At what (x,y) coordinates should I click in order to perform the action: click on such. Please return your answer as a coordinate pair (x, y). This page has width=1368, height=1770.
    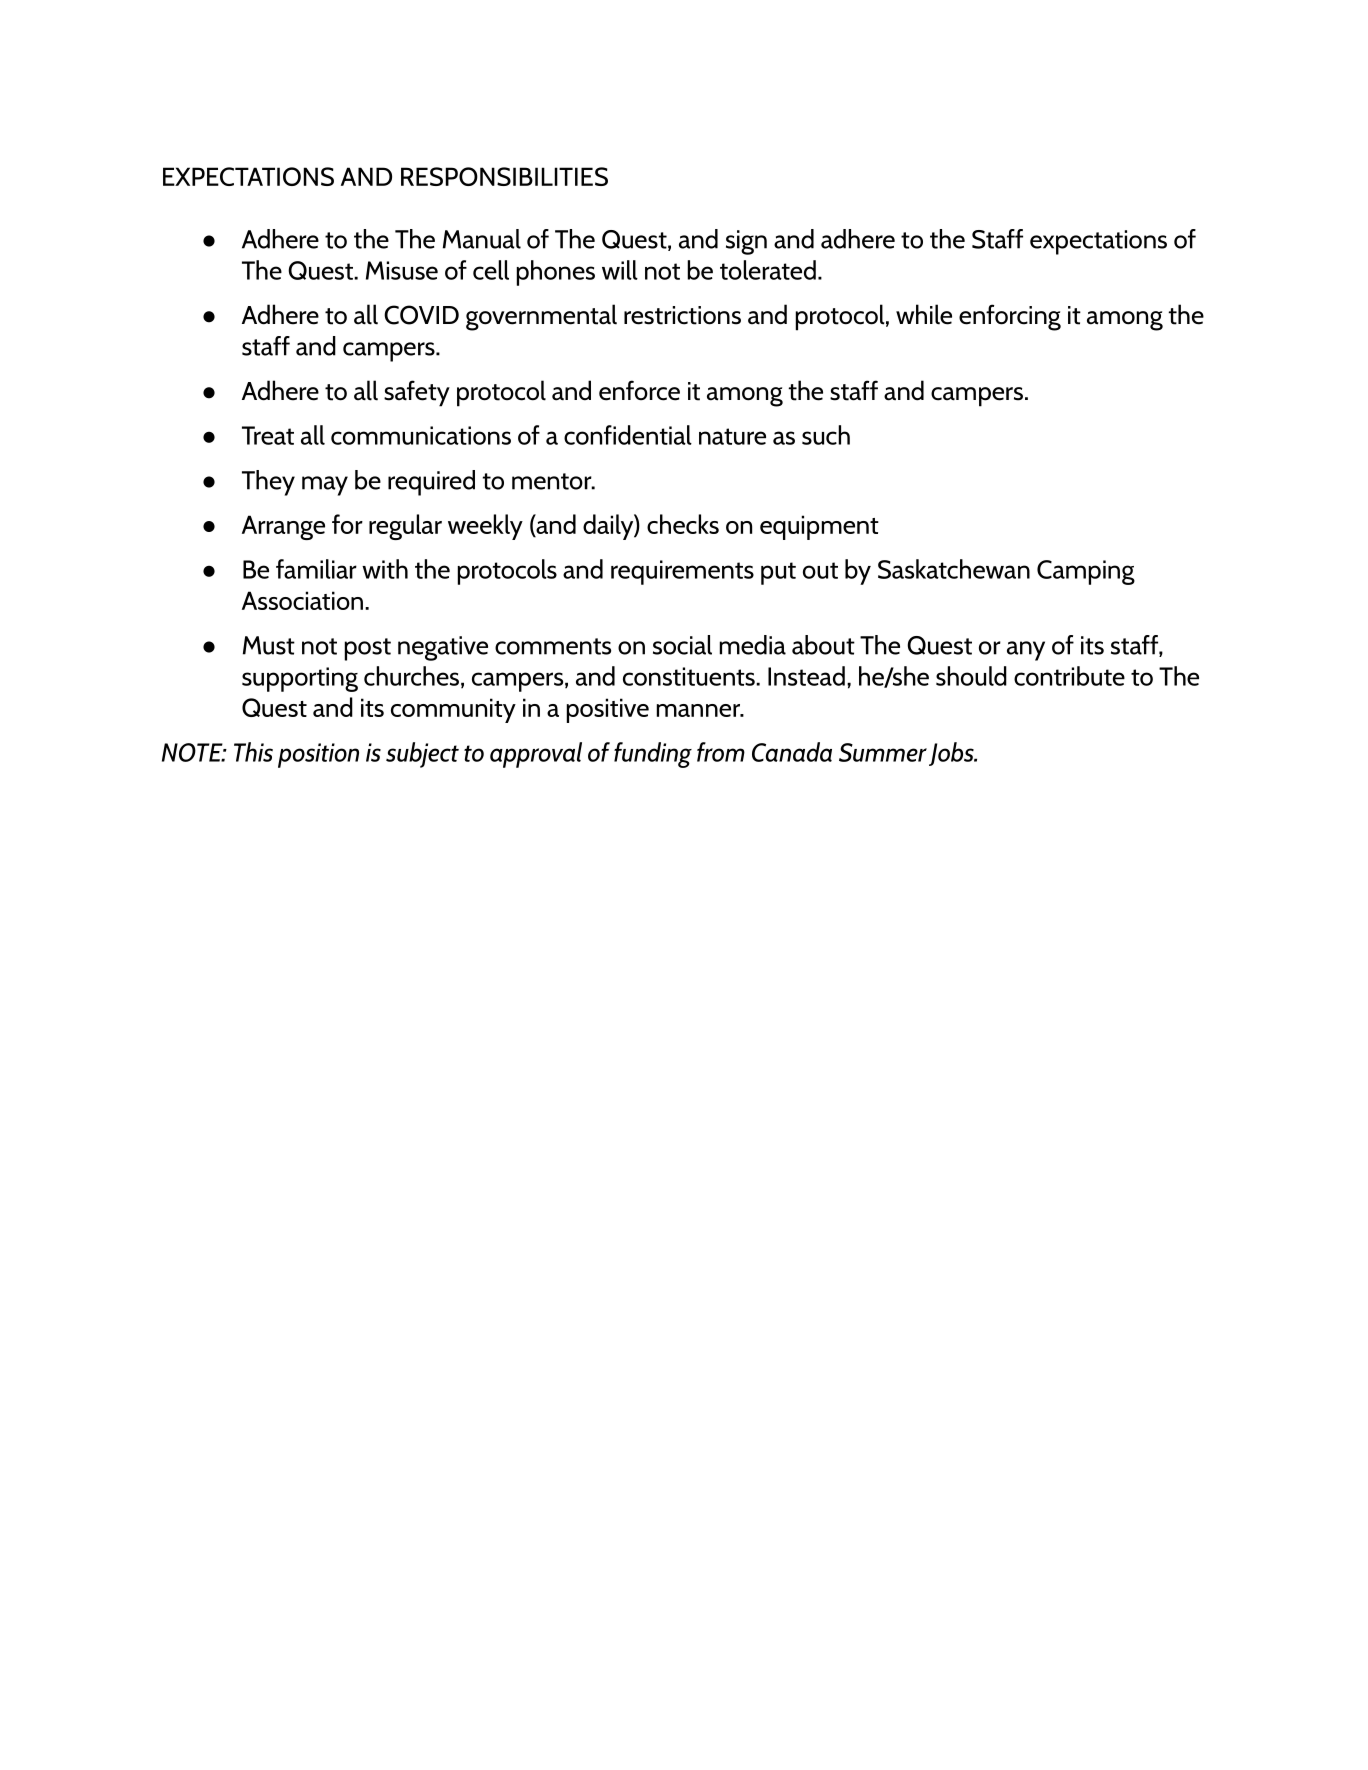
    Looking at the image, I should click on (826, 435).
